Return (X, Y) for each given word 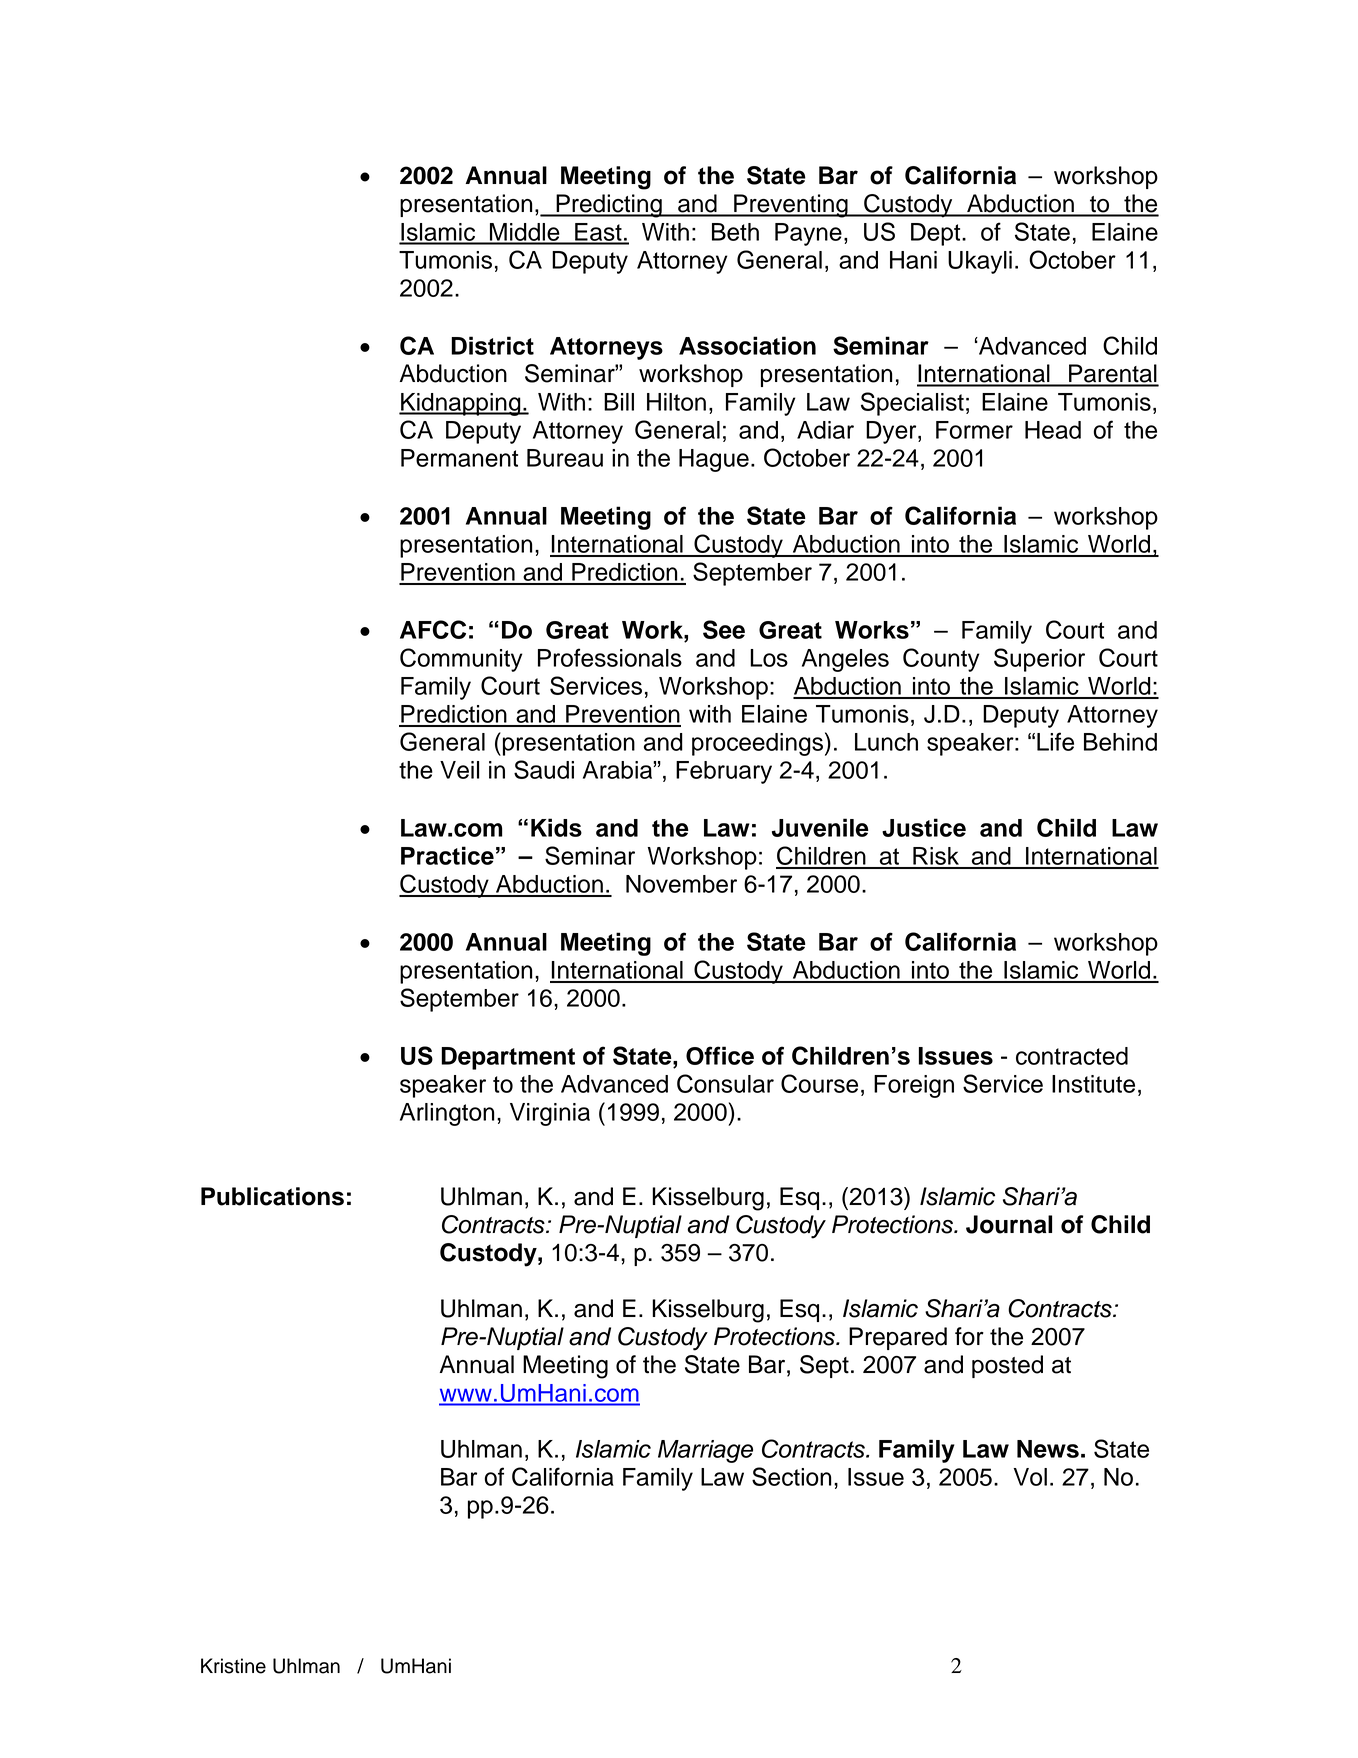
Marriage (705, 1451)
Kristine (233, 1666)
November (681, 884)
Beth (735, 232)
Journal (1009, 1224)
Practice (447, 855)
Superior (1039, 660)
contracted (1072, 1056)
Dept (937, 234)
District (492, 345)
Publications (272, 1196)
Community (461, 660)
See (724, 629)
